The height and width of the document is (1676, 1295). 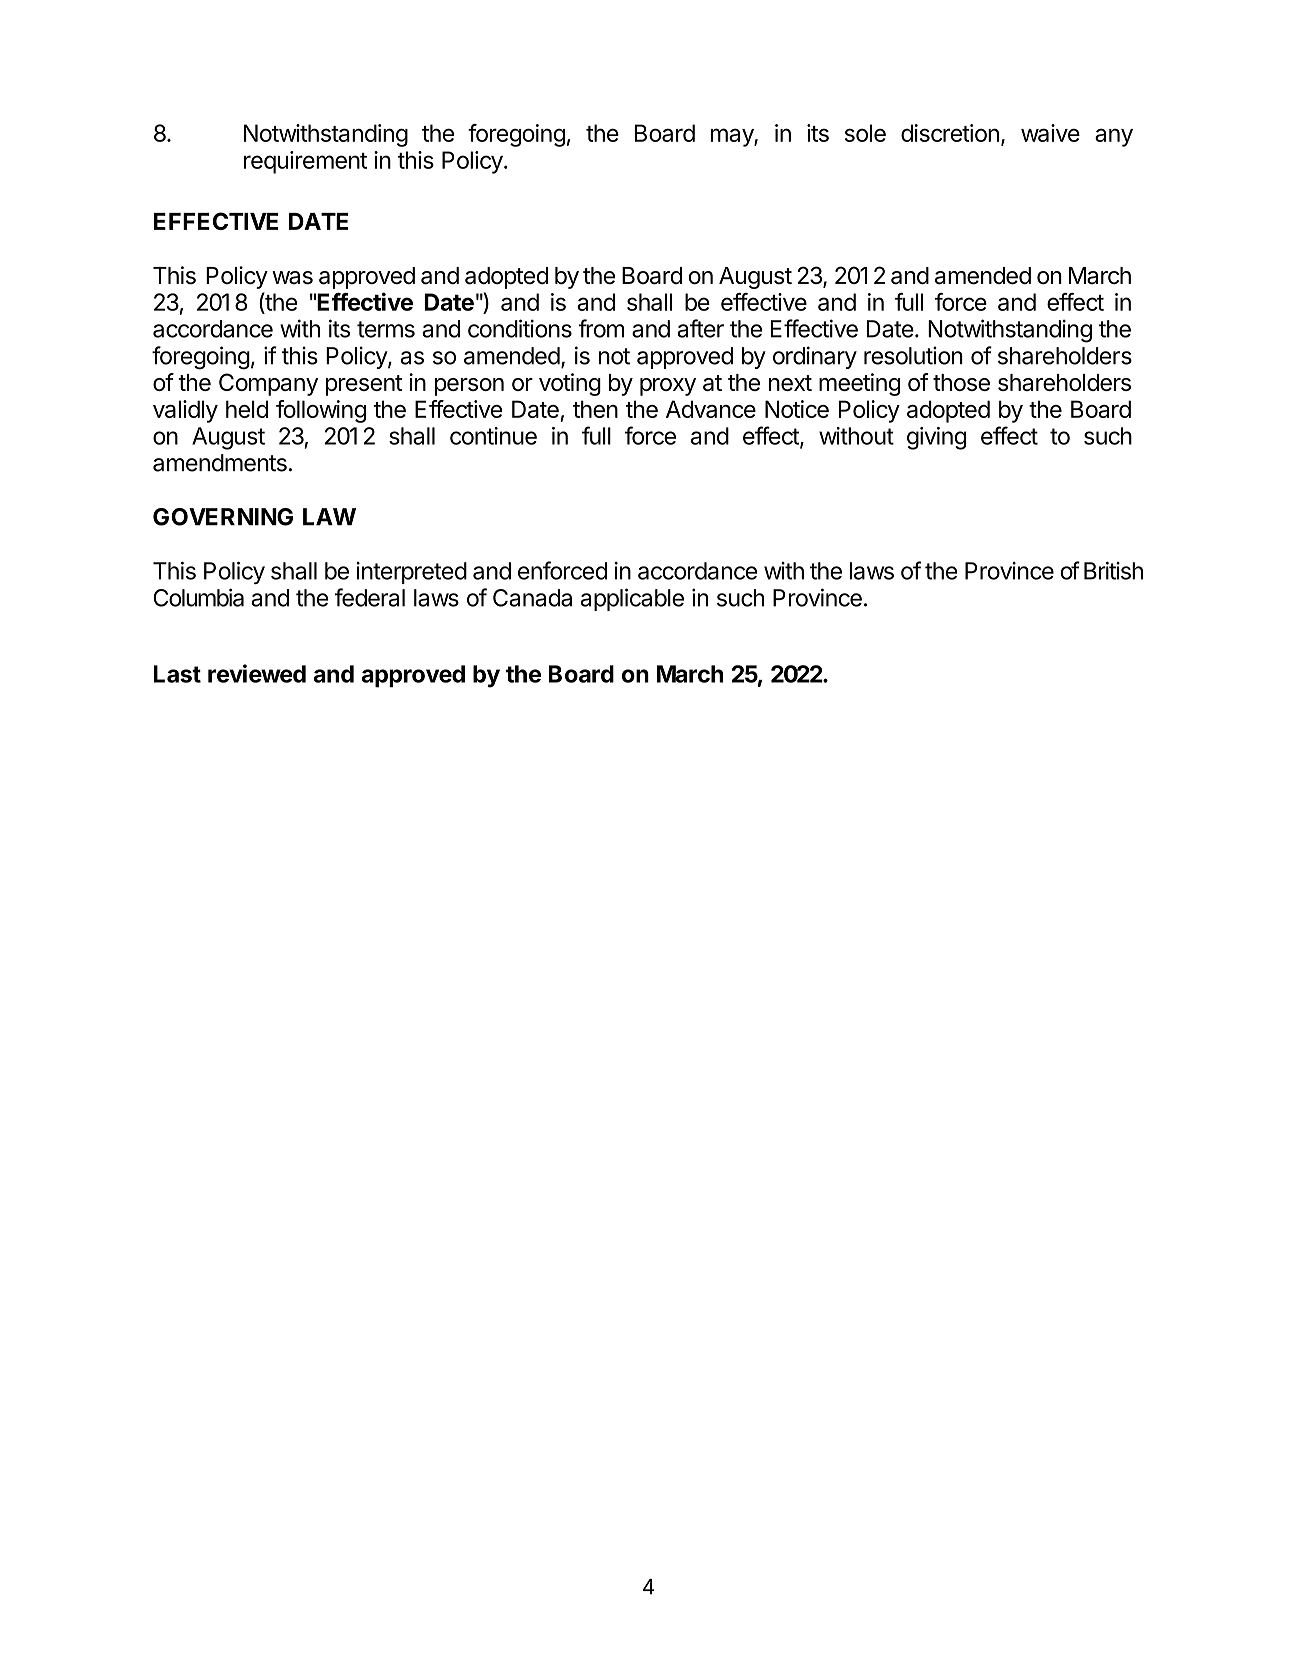 I want to click on may, so click(x=733, y=137).
